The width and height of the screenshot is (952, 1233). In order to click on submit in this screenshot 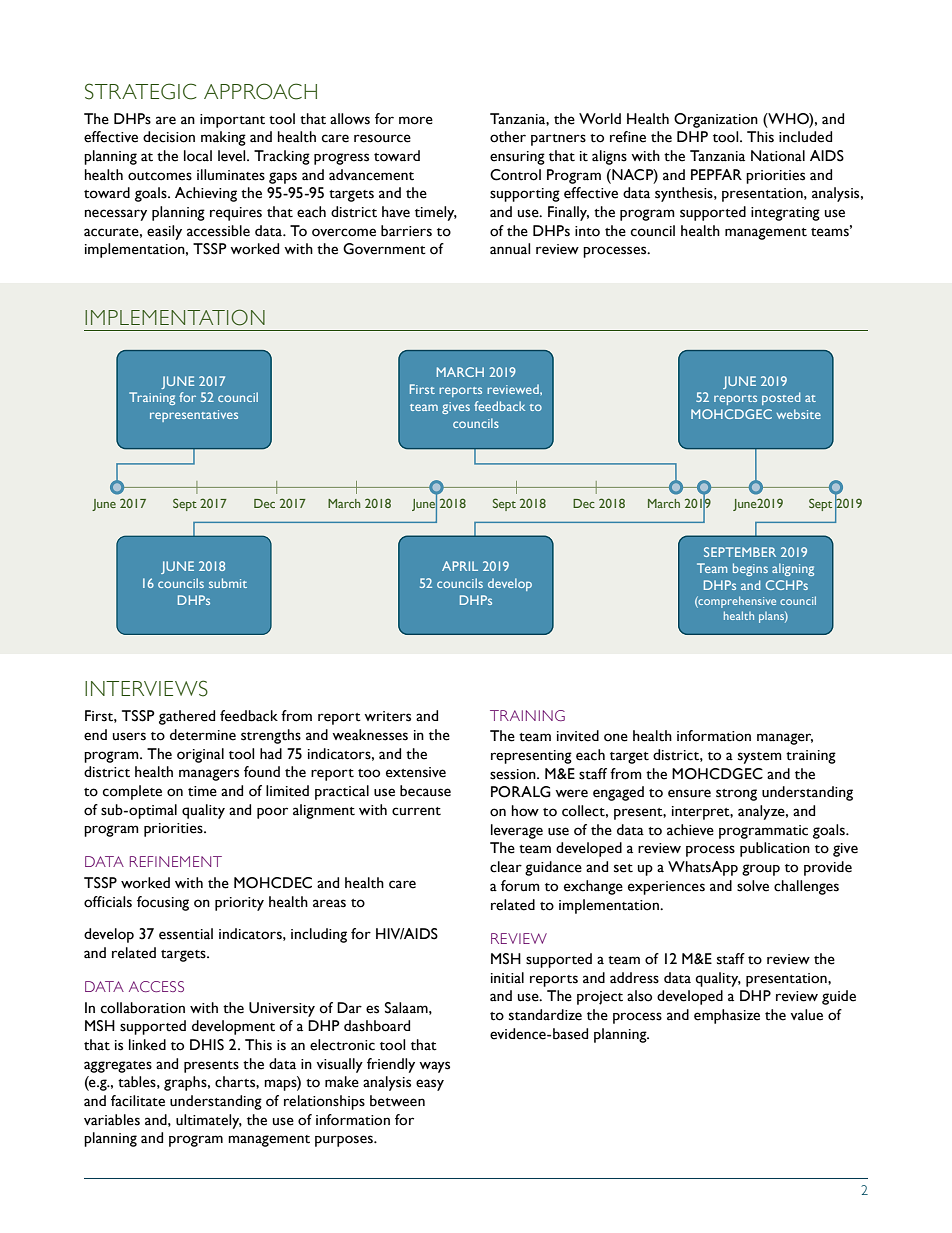, I will do `click(228, 583)`.
